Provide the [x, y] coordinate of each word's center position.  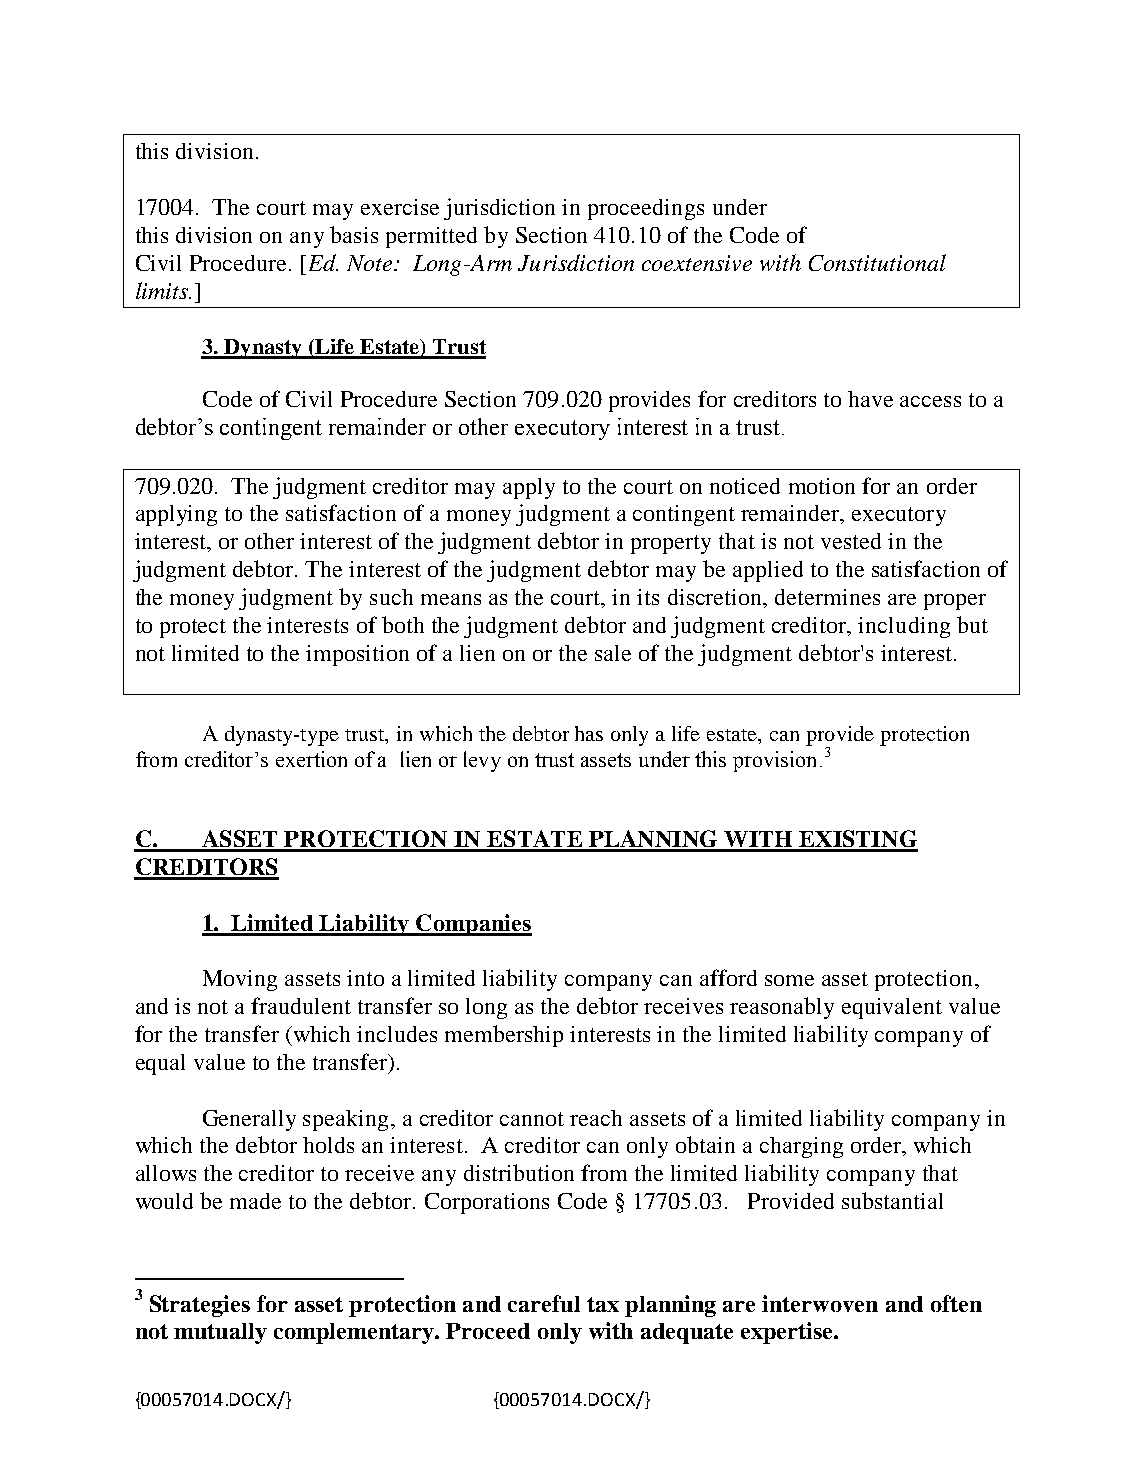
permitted [431, 237]
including [904, 627]
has [589, 733]
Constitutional [877, 262]
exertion [311, 759]
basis [354, 234]
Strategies [200, 1306]
